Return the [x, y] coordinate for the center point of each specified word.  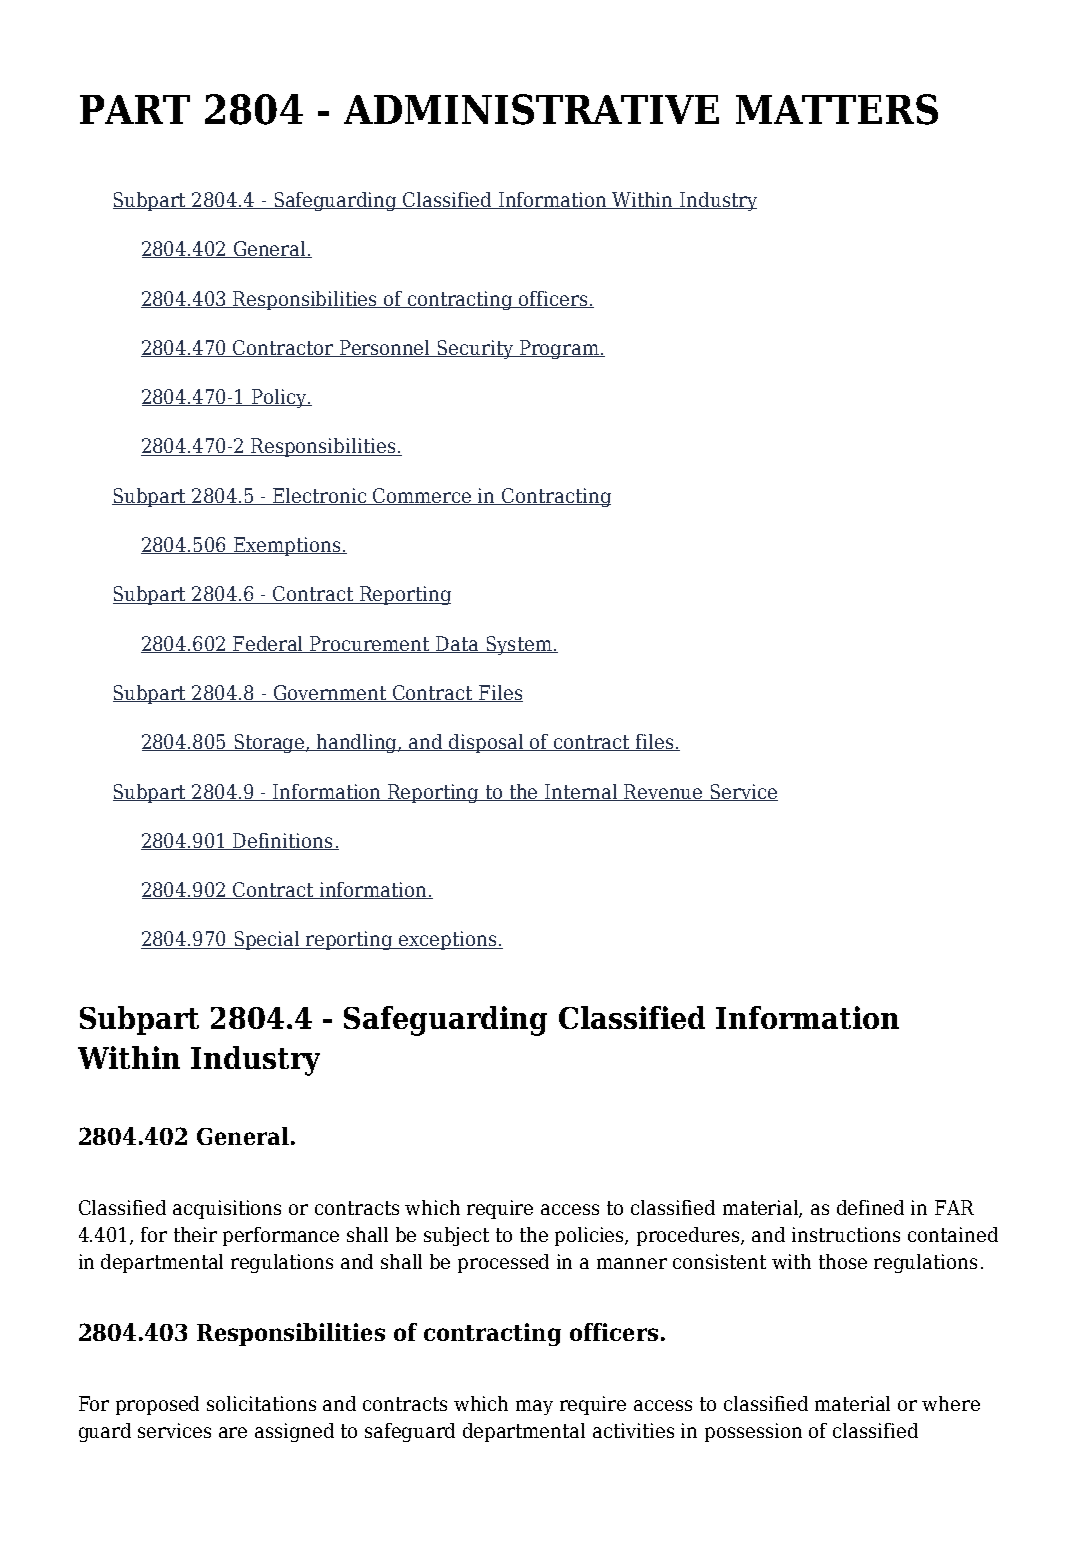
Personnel [385, 348]
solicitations [261, 1403]
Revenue [664, 792]
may [534, 1407]
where [951, 1403]
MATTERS [837, 109]
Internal [581, 792]
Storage [269, 743]
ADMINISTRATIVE [531, 109]
